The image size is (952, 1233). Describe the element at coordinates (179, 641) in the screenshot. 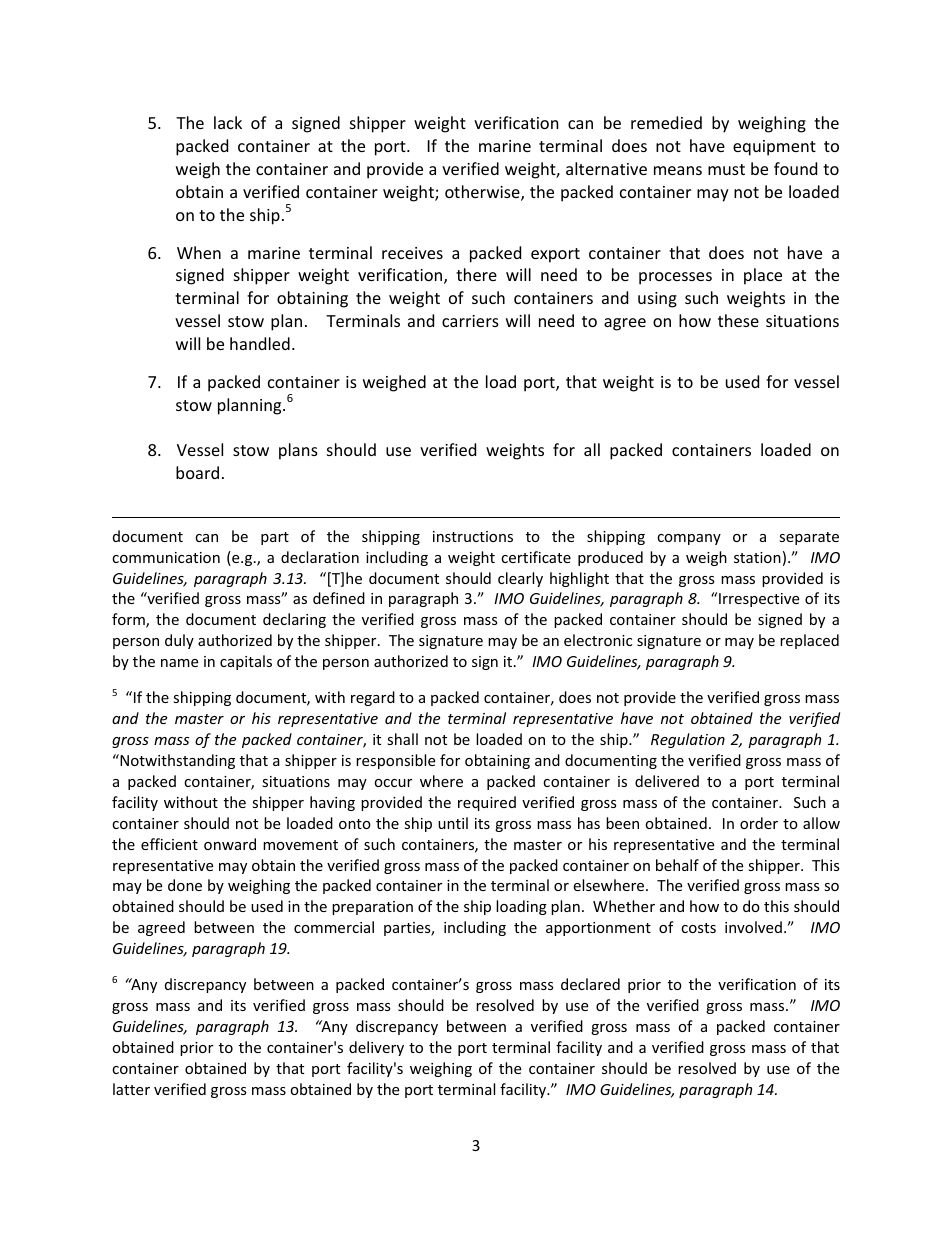

I see `duly` at that location.
